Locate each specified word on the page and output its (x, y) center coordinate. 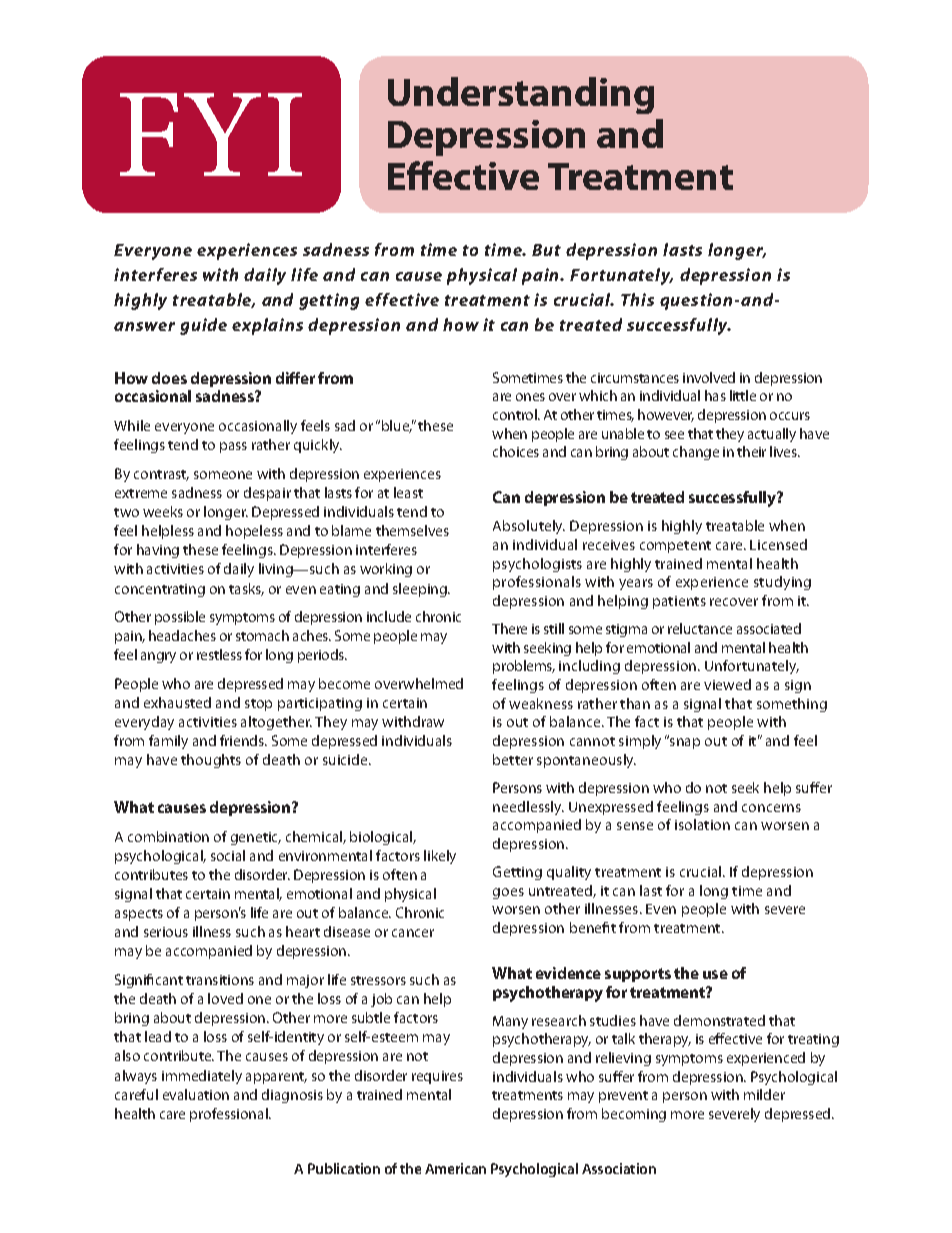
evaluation (196, 1094)
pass (233, 447)
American (455, 1168)
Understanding (521, 95)
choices (516, 451)
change (696, 453)
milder (764, 1094)
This (637, 299)
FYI (211, 134)
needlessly (528, 808)
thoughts (211, 761)
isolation (702, 824)
